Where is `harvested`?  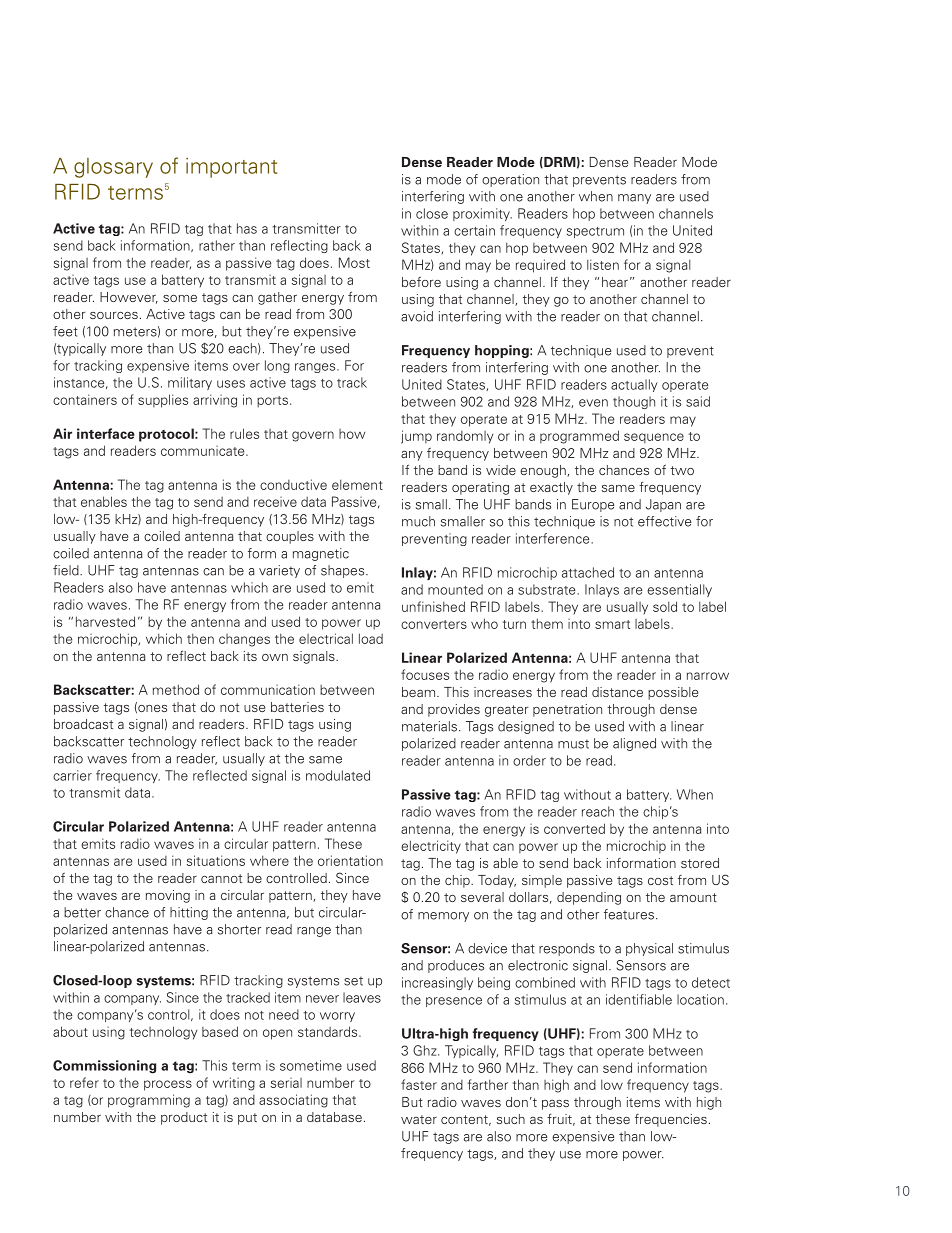 harvested is located at coordinates (105, 621).
